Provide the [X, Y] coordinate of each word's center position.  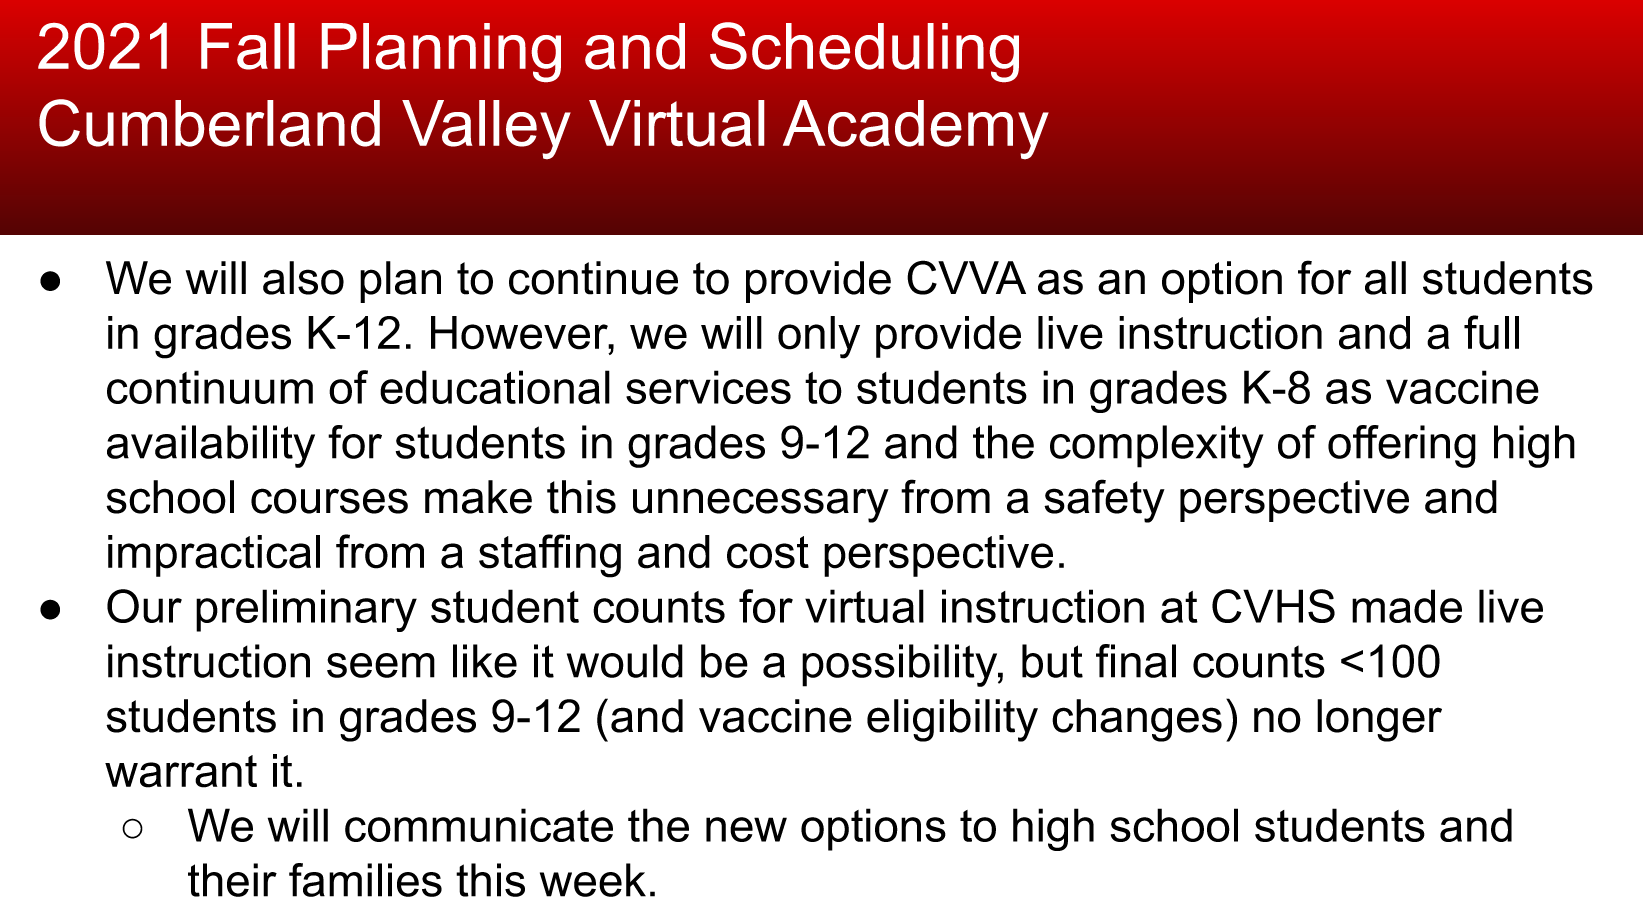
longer [1379, 720]
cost [768, 552]
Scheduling [864, 52]
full [1491, 332]
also [303, 278]
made [1407, 606]
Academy [916, 129]
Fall [248, 46]
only [819, 337]
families [365, 880]
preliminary [306, 610]
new [746, 829]
